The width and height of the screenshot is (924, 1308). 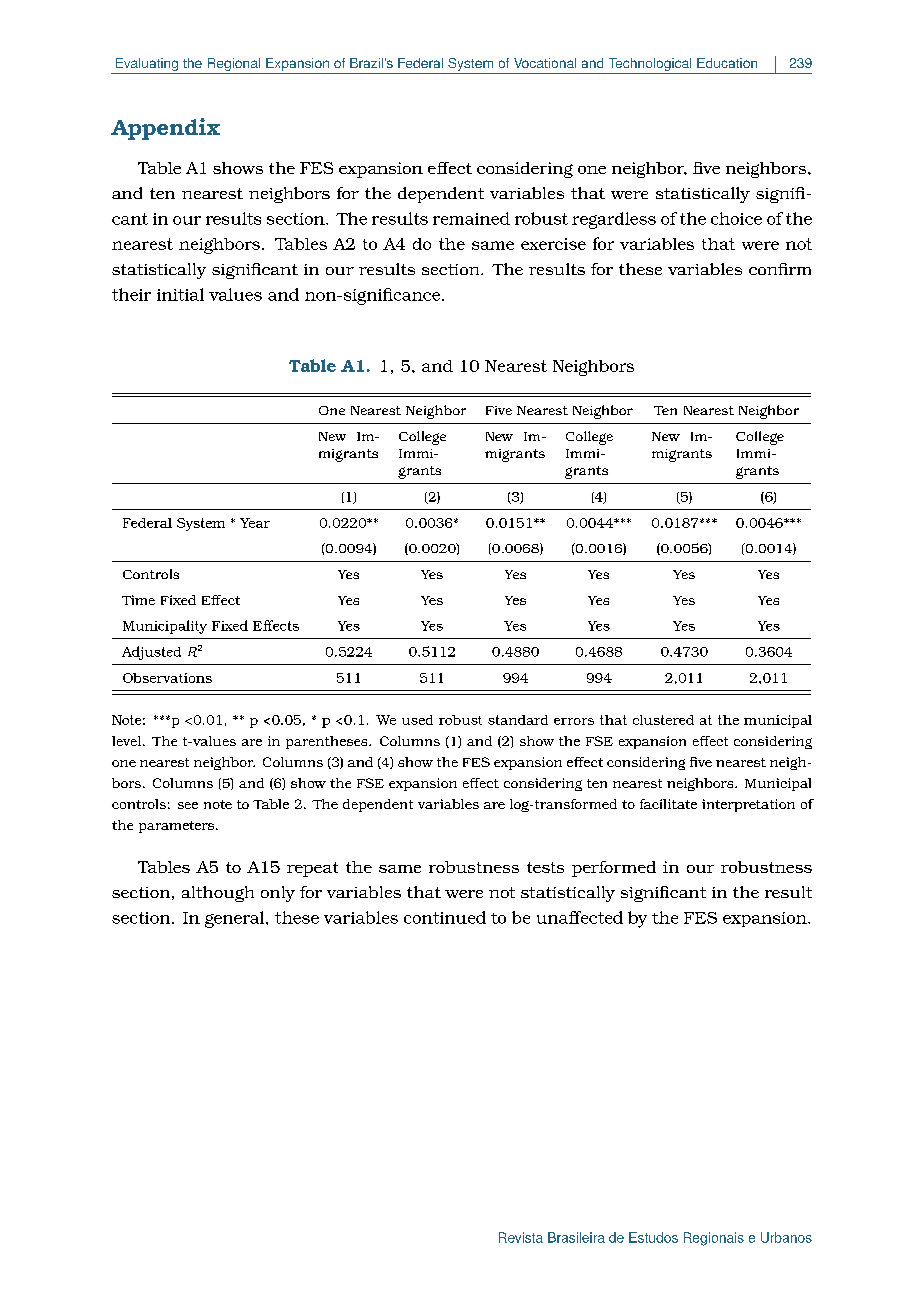 I want to click on general, so click(x=236, y=919).
